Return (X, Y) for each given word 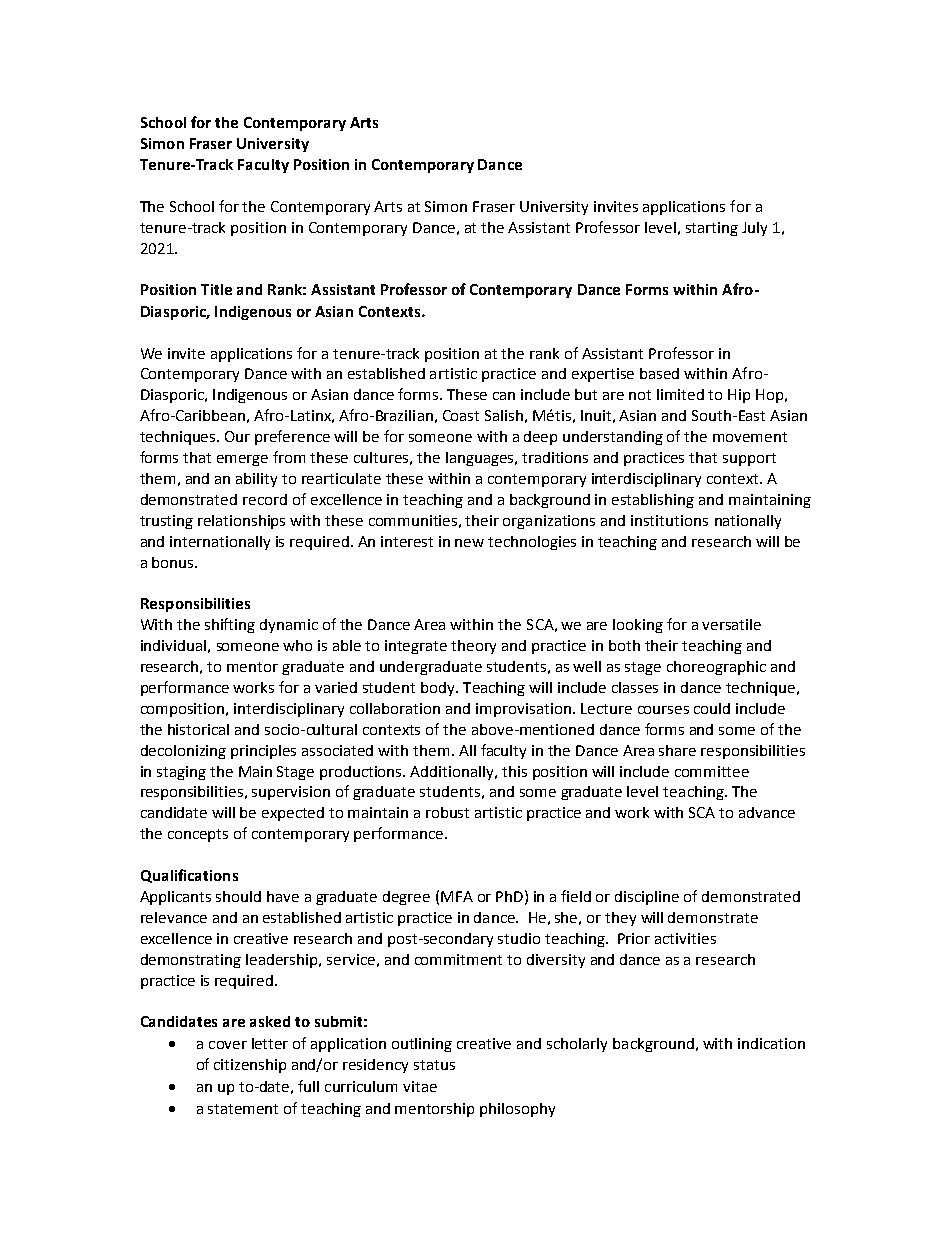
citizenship (250, 1066)
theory (473, 647)
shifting (230, 625)
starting (712, 229)
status (434, 1065)
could (712, 708)
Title (216, 289)
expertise (603, 375)
